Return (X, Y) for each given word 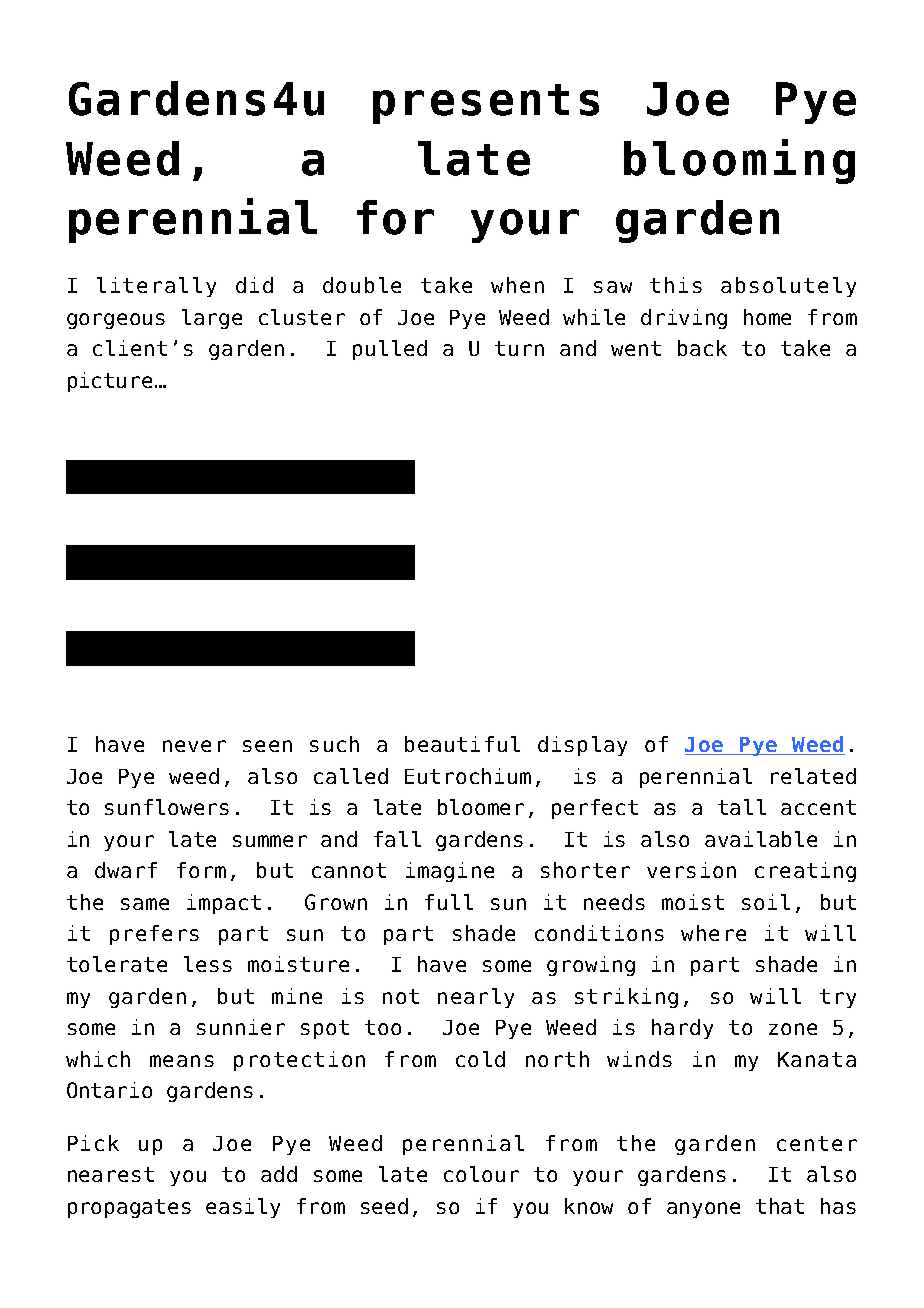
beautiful (462, 744)
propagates (129, 1208)
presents (486, 104)
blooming (739, 161)
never (194, 746)
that (780, 1206)
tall (742, 807)
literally (156, 287)
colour (481, 1174)
